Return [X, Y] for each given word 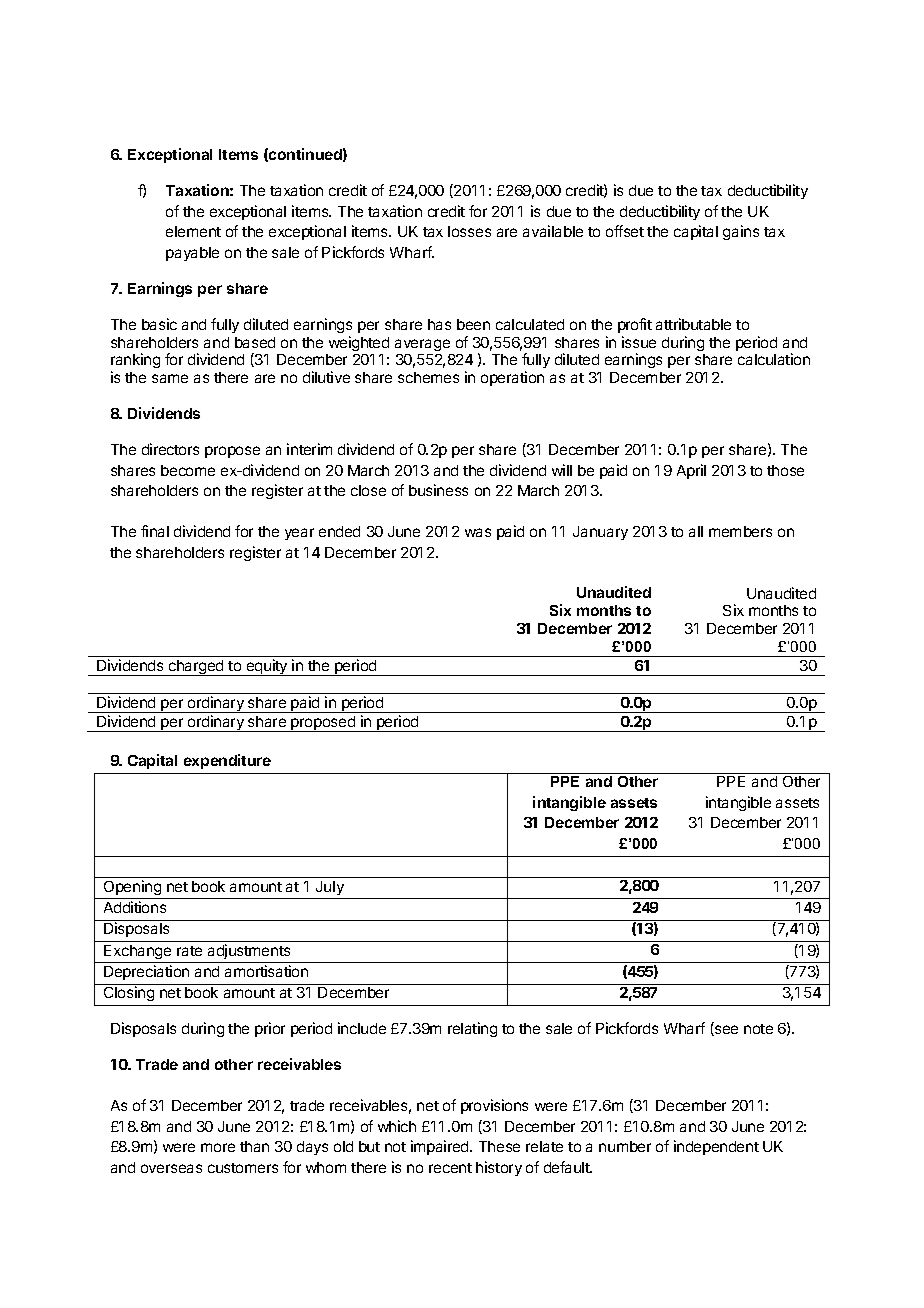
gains [741, 232]
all [696, 531]
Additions [135, 907]
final [155, 531]
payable [192, 254]
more [218, 1147]
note [758, 1029]
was [478, 532]
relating [472, 1029]
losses [469, 231]
